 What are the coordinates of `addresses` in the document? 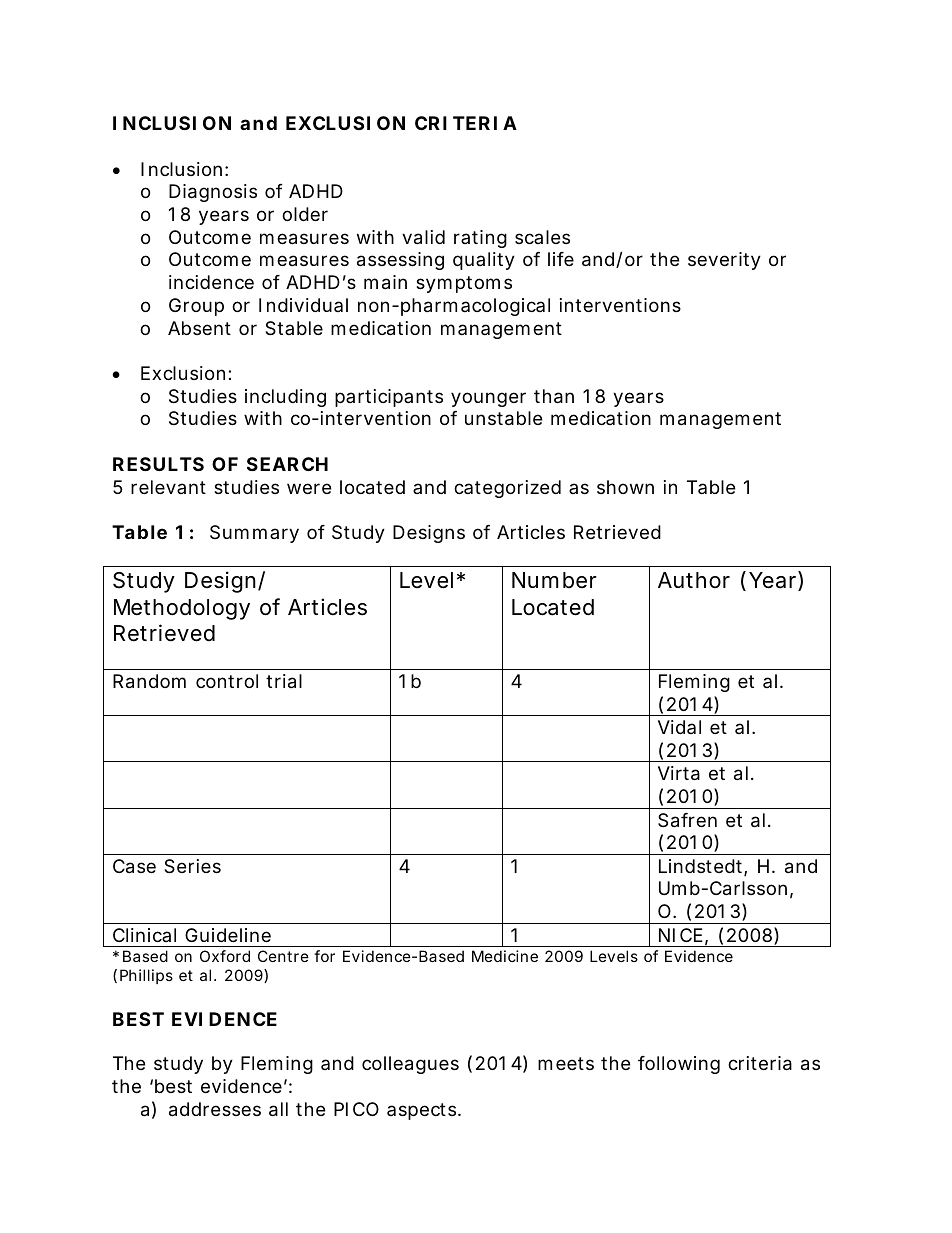 It's located at (215, 1109).
